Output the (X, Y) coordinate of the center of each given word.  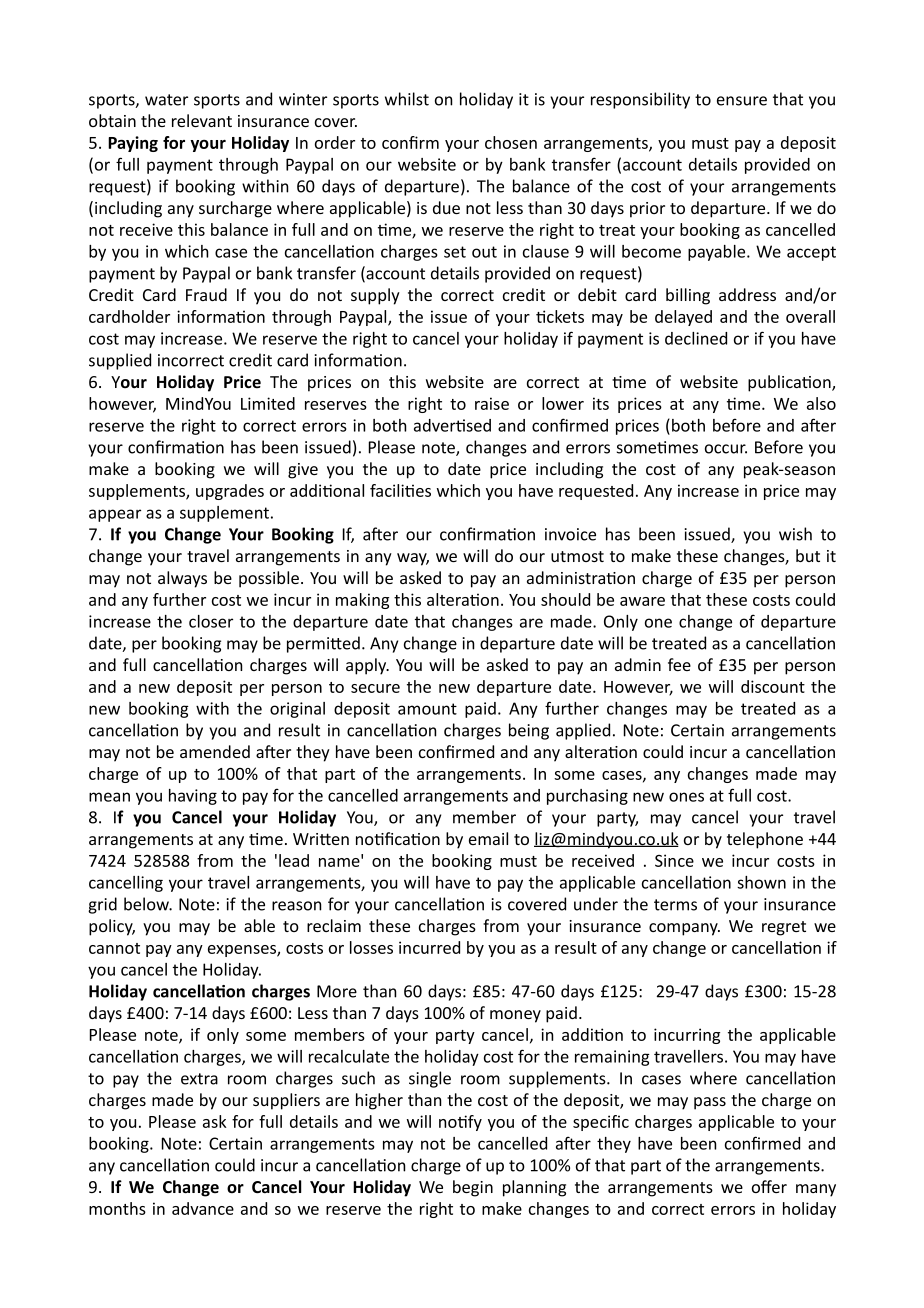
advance (203, 1208)
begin (473, 1188)
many (816, 1190)
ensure (742, 101)
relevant (202, 120)
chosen (511, 142)
